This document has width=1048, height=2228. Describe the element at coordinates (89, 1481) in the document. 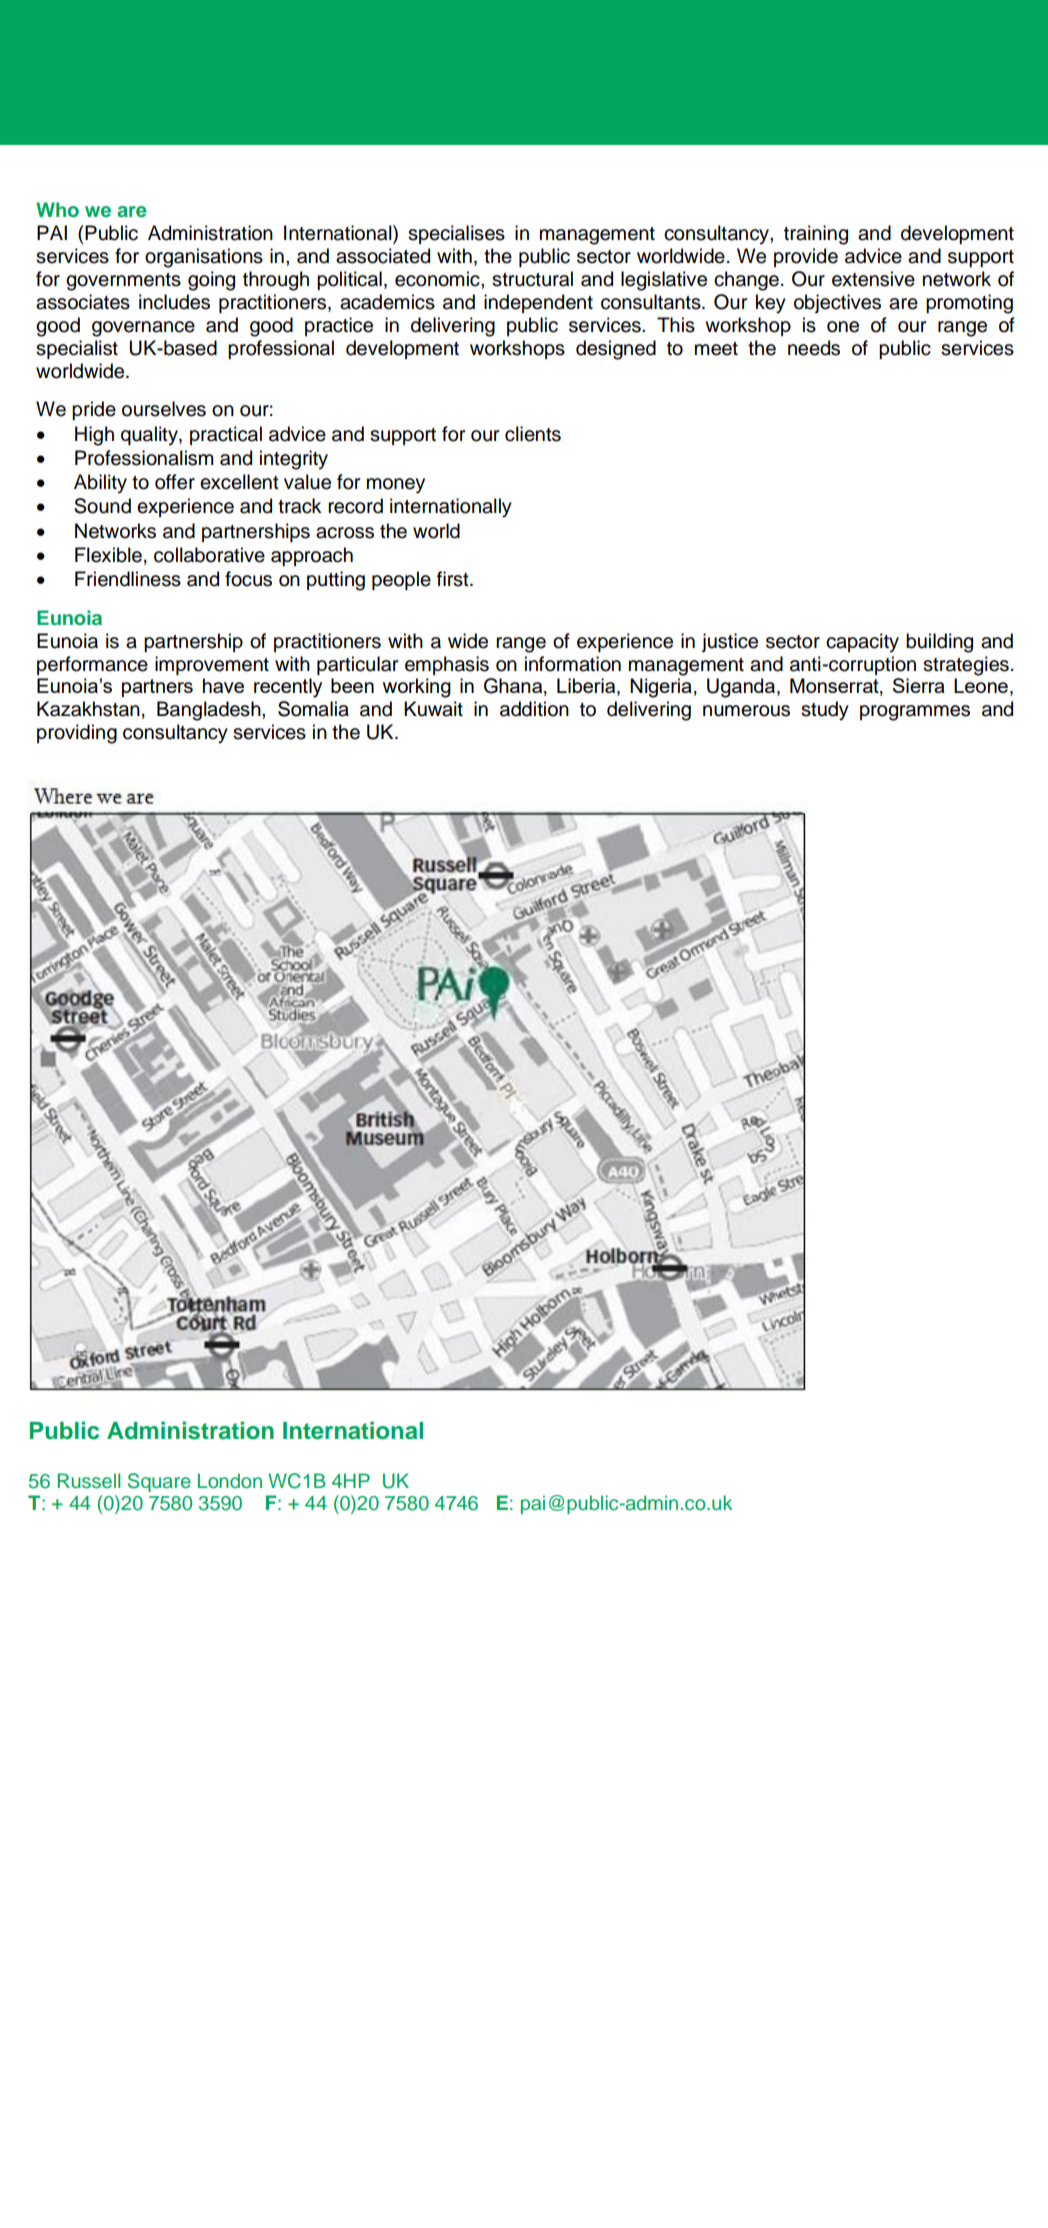

I see `Russell` at that location.
